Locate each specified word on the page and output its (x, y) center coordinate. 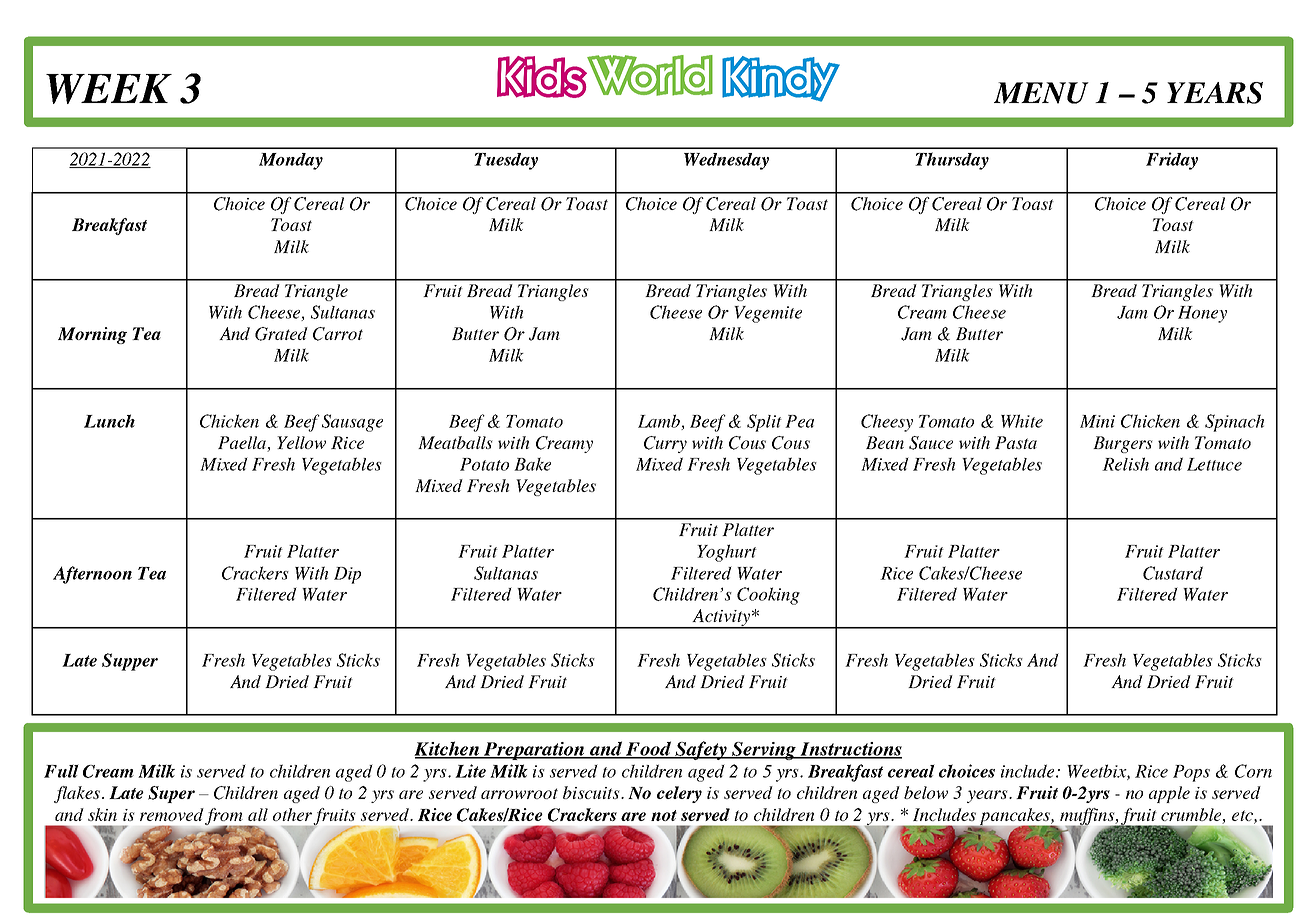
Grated (281, 334)
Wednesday (726, 161)
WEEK (109, 89)
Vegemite (768, 314)
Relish (1125, 464)
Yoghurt (727, 553)
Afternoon (92, 575)
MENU (1041, 93)
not (664, 815)
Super (171, 794)
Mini (1097, 421)
